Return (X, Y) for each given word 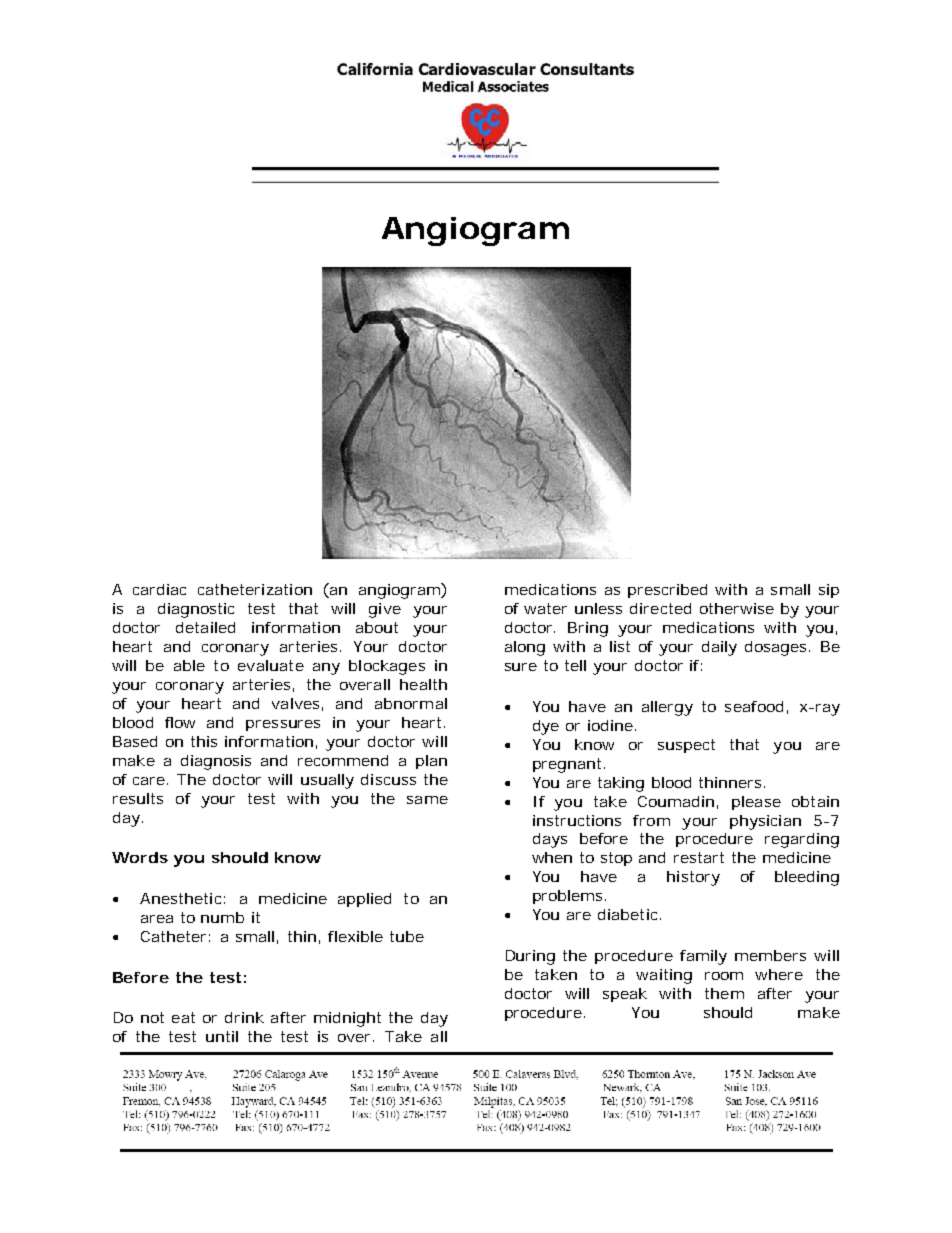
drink (244, 1017)
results (138, 798)
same (427, 800)
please (756, 803)
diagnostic (196, 610)
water (545, 608)
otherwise (737, 608)
